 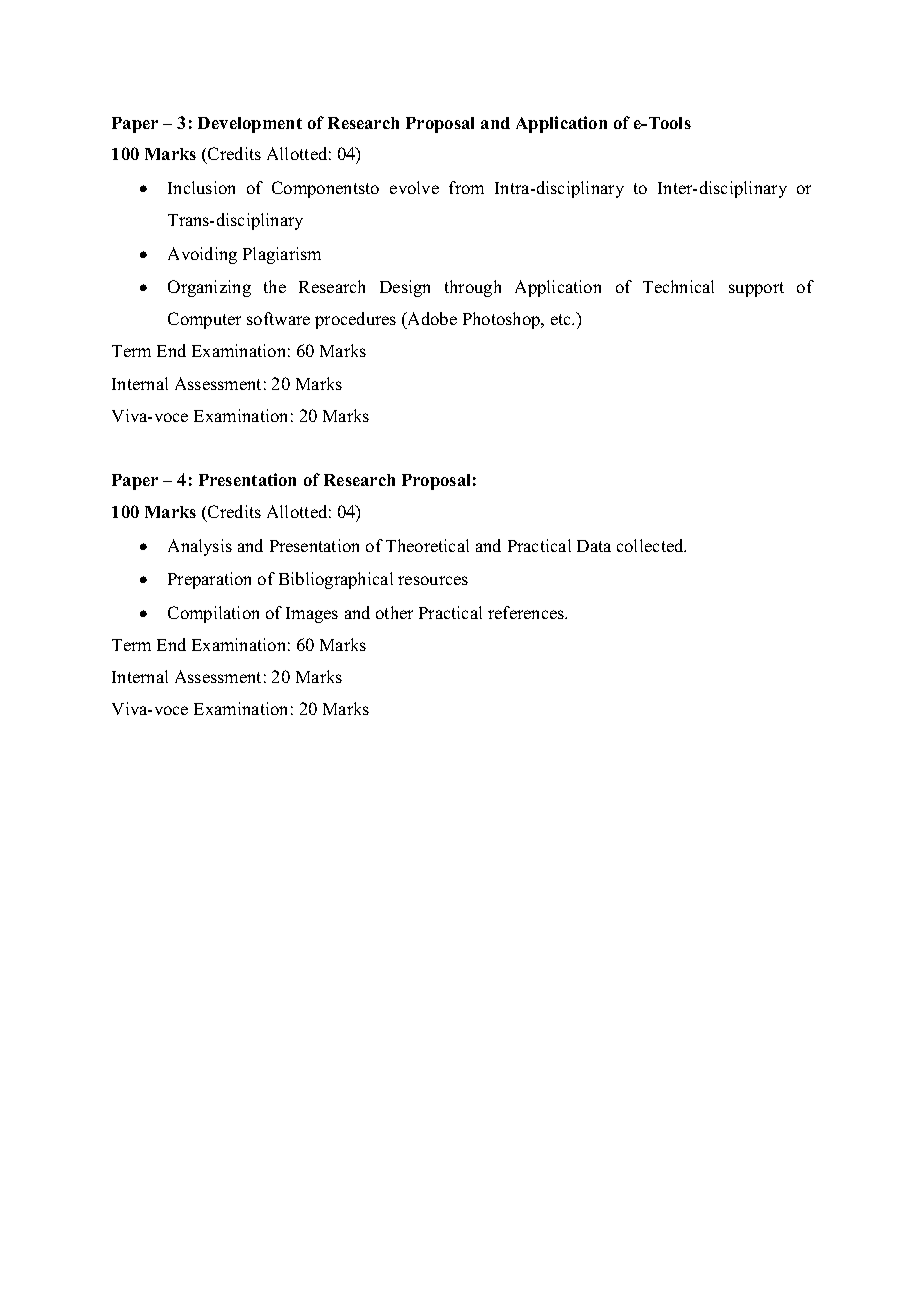 What do you see at coordinates (466, 187) in the page?
I see `from` at bounding box center [466, 187].
